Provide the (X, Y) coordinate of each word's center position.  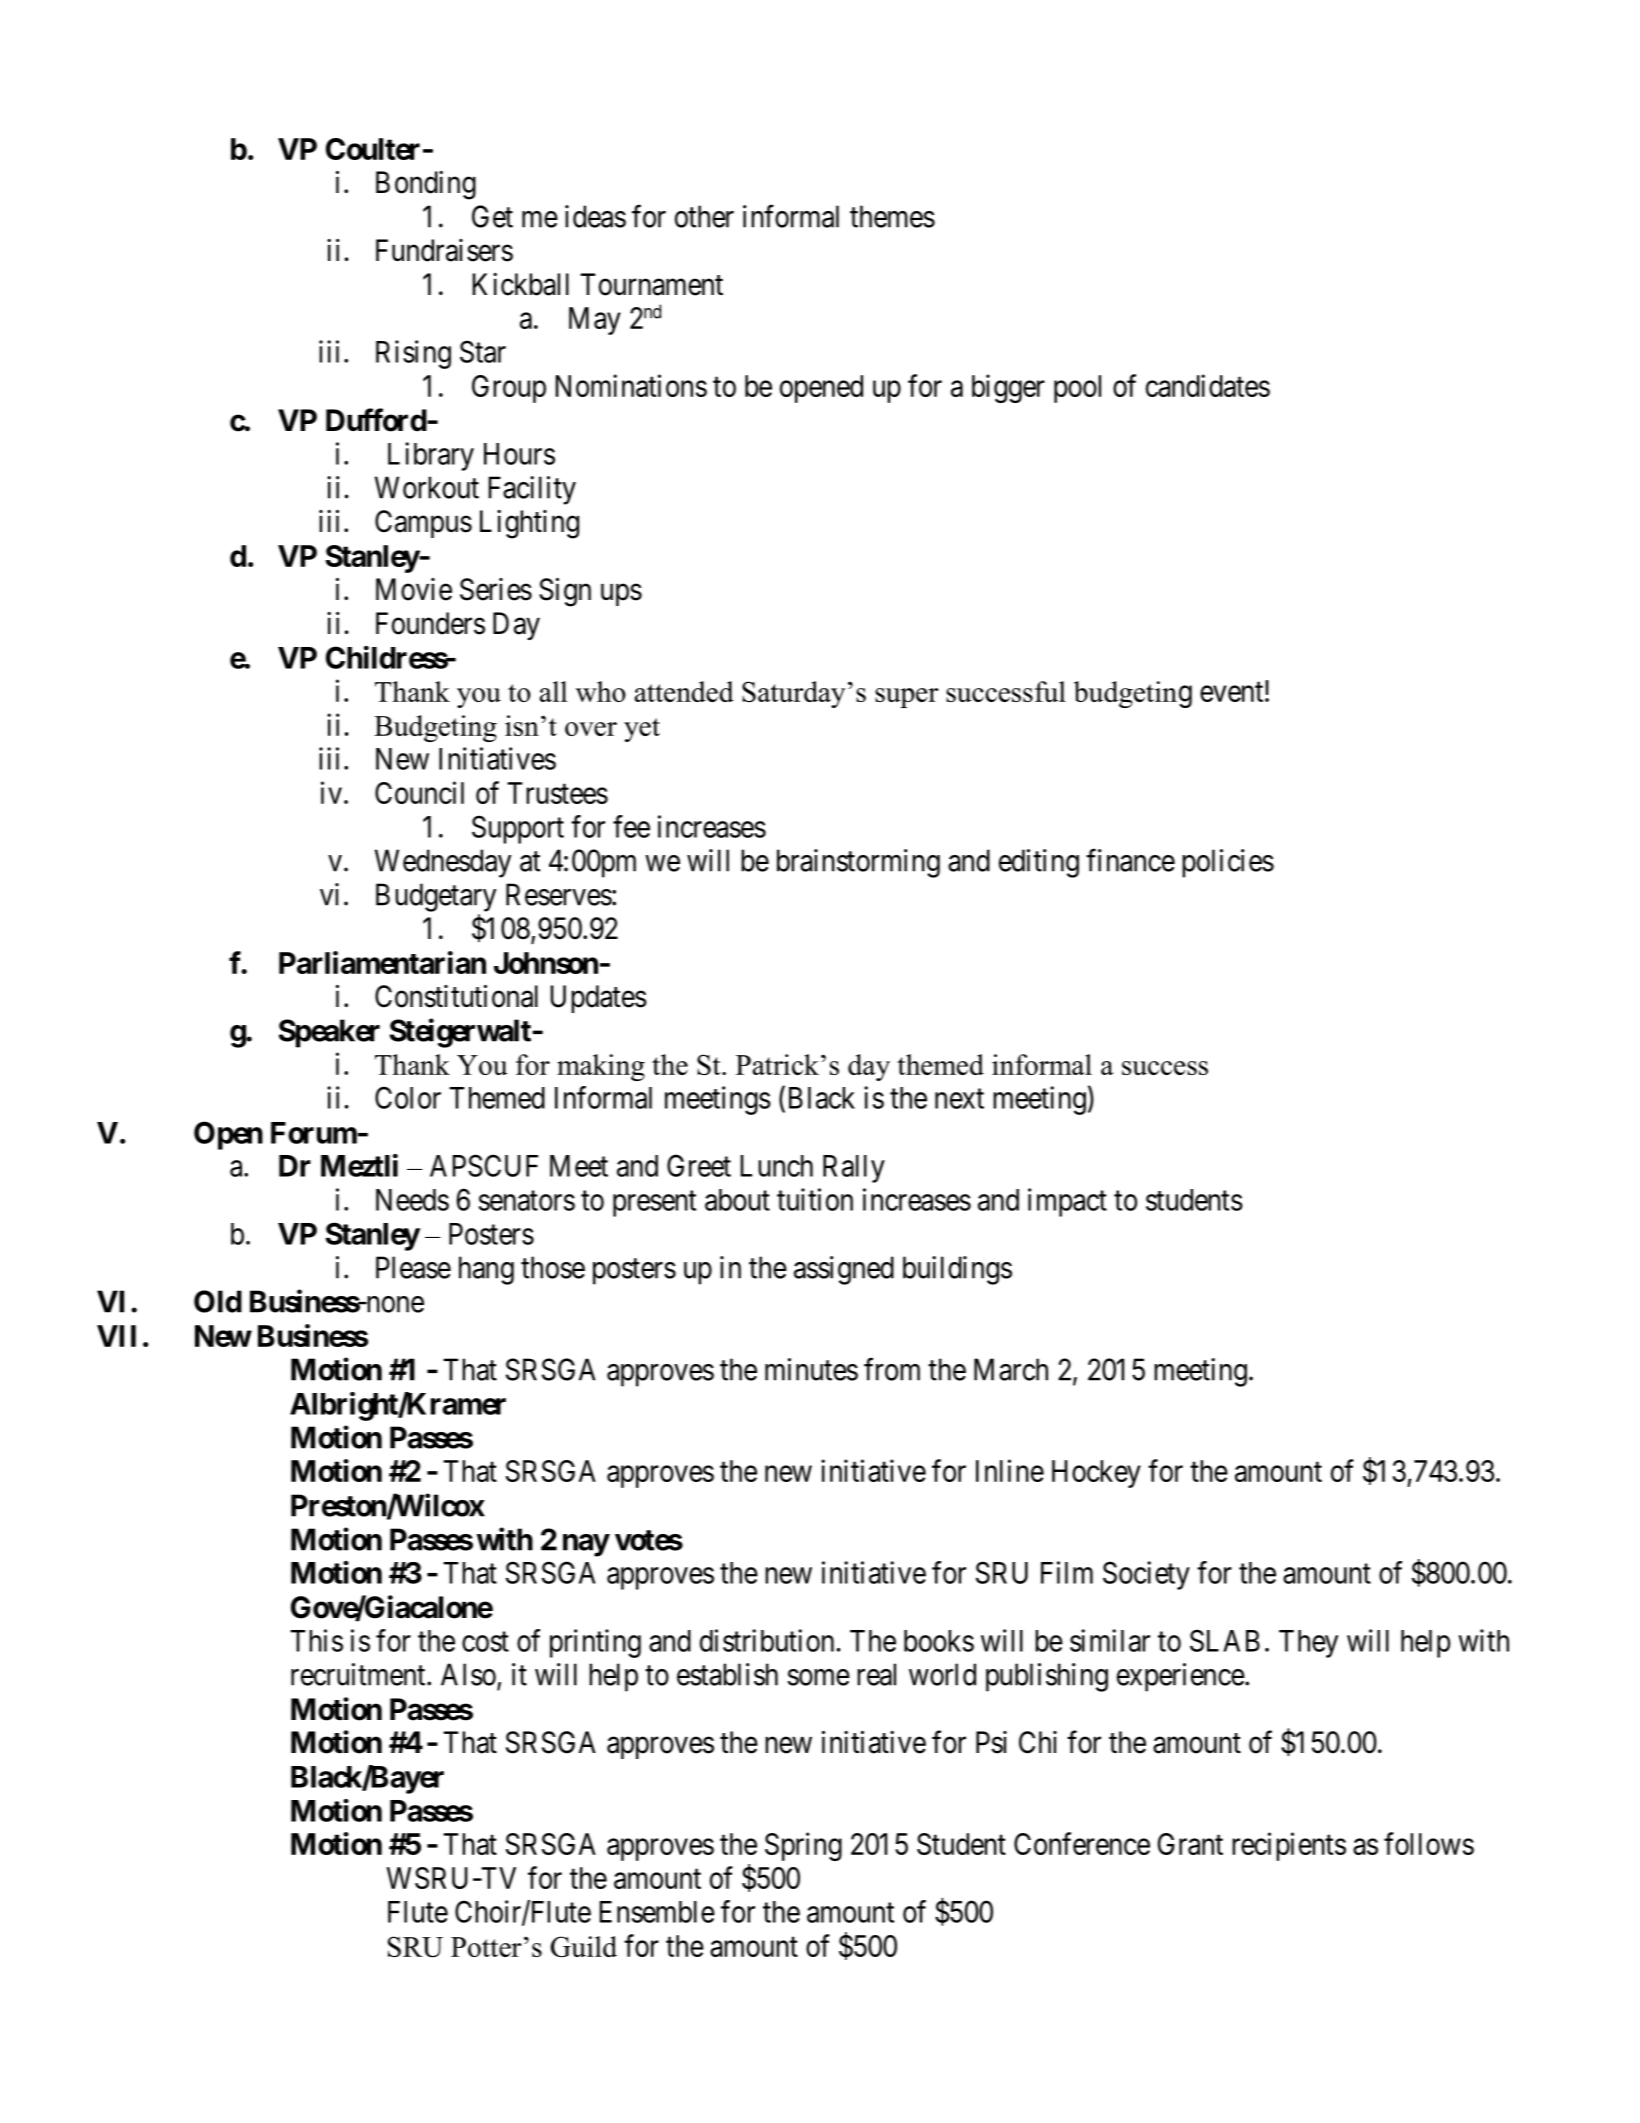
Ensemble (657, 1912)
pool (1077, 389)
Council (419, 792)
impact (1067, 1202)
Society (1146, 1575)
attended (684, 691)
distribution (767, 1640)
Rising (413, 354)
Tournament (651, 284)
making (601, 1067)
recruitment (359, 1674)
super (907, 698)
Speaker (329, 1033)
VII (116, 1336)
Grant (1190, 1844)
